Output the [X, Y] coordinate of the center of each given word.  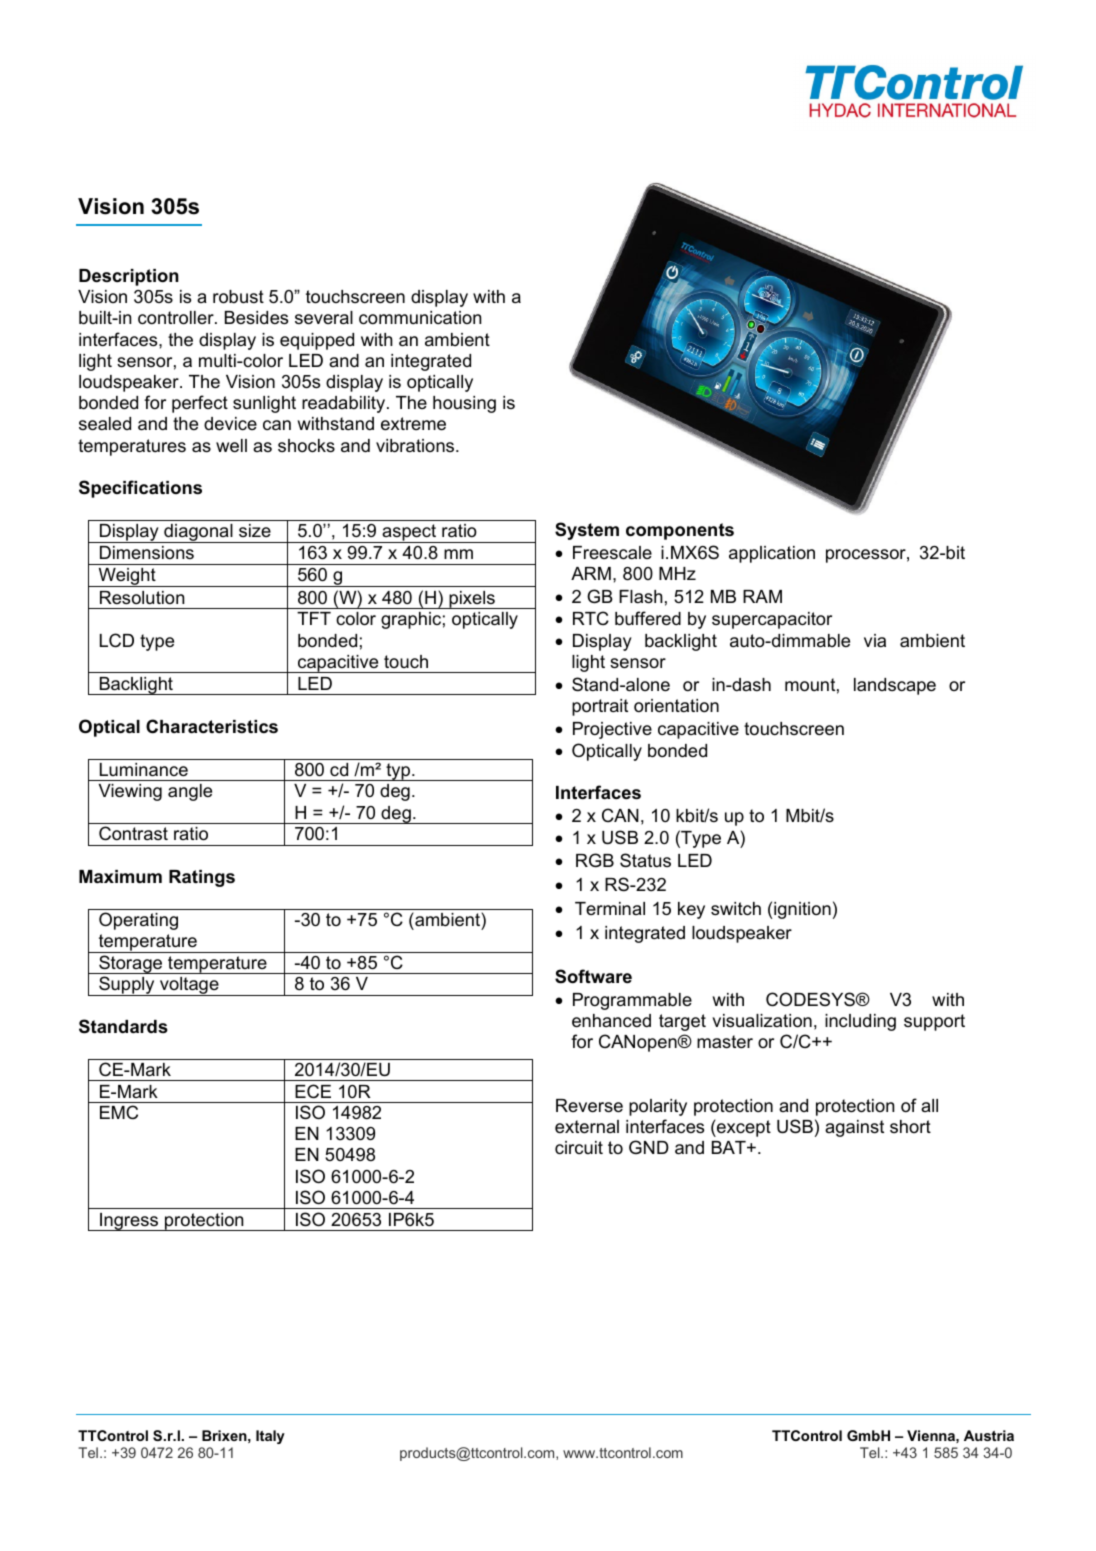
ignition [802, 910]
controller [177, 318]
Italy [270, 1437]
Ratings [202, 878]
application [772, 554]
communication [420, 318]
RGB [595, 860]
